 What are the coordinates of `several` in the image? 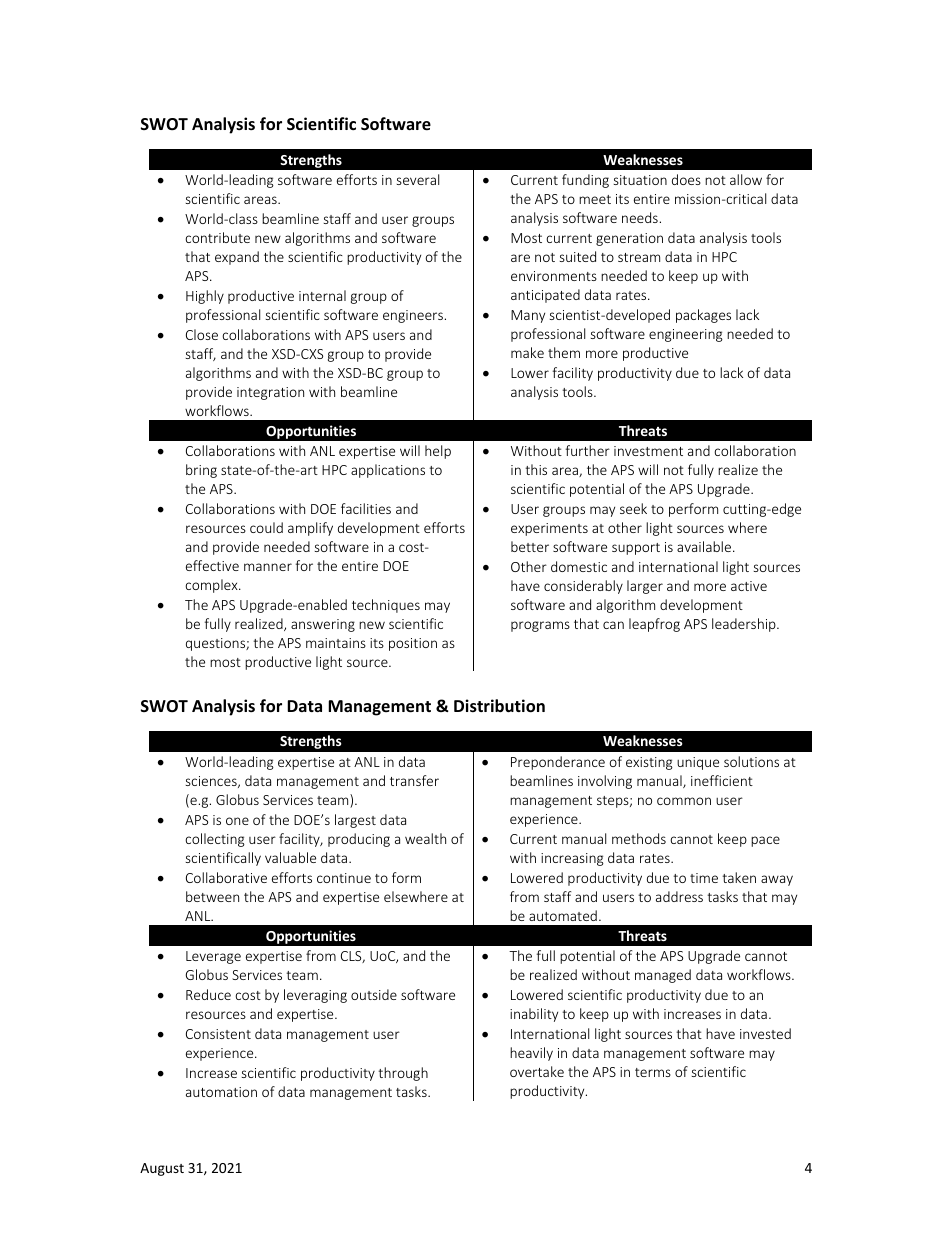 It's located at (418, 179).
